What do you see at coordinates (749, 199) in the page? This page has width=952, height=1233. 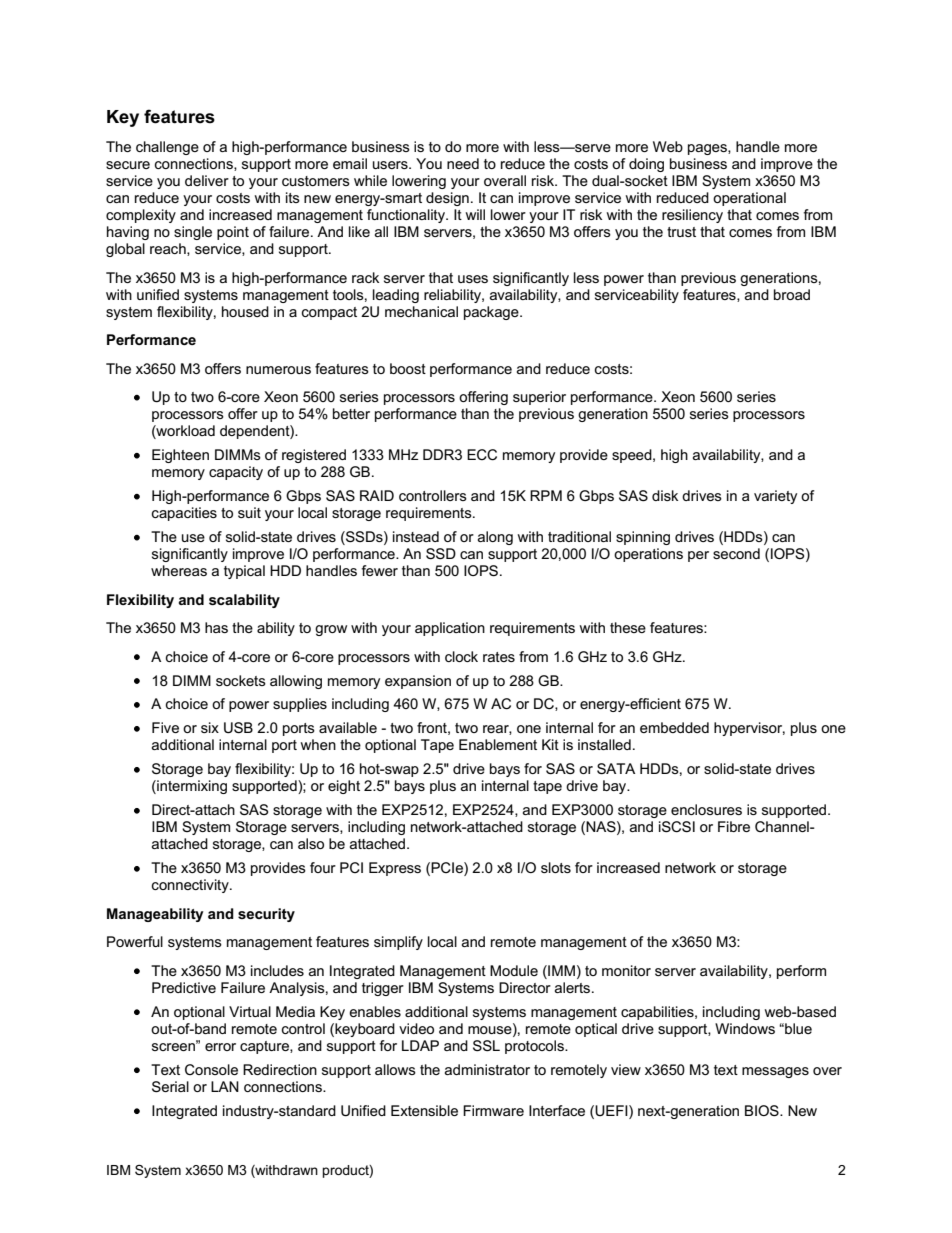 I see `operational` at bounding box center [749, 199].
